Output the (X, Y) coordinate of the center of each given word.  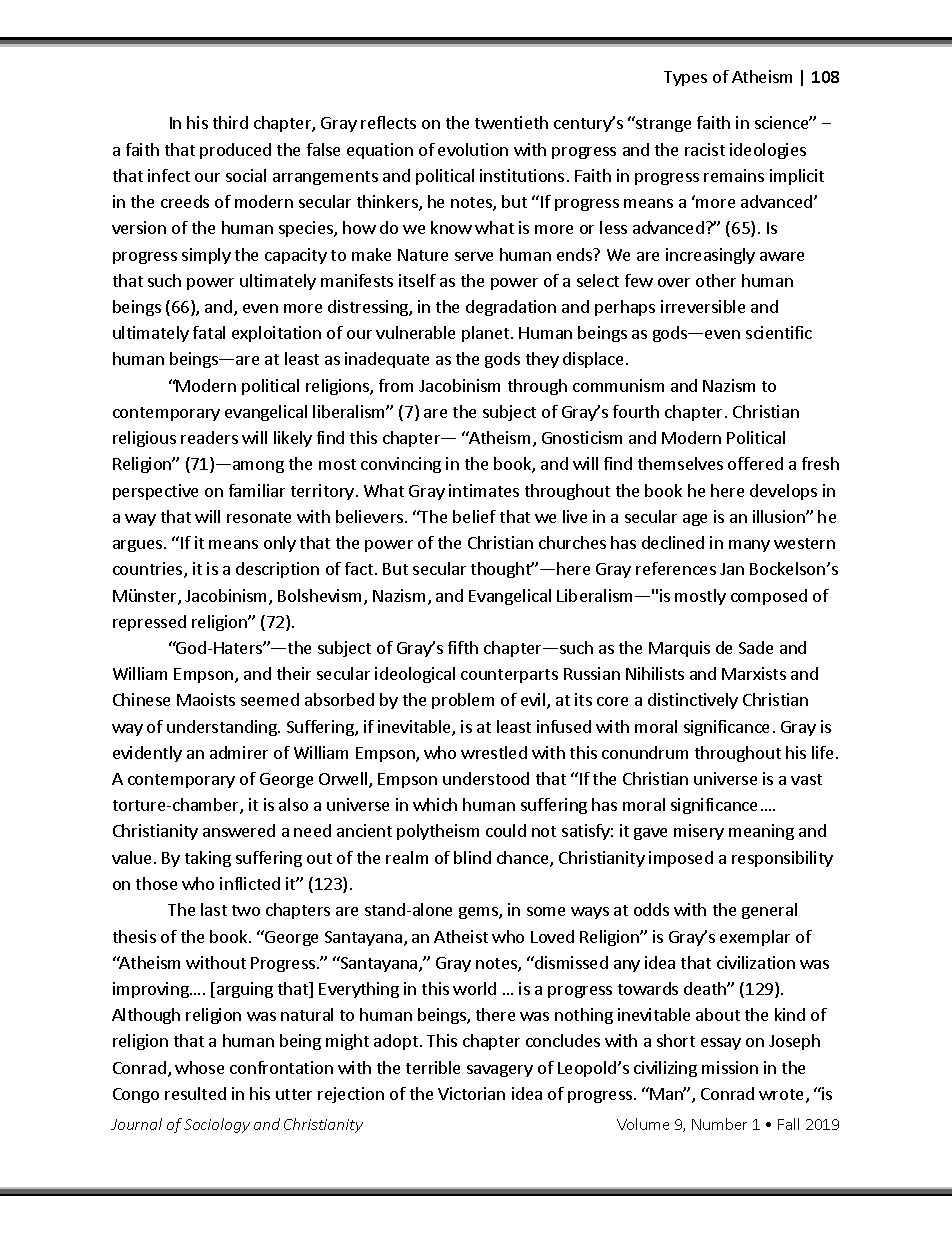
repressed (149, 623)
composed (769, 597)
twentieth (511, 122)
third (230, 122)
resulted (195, 1093)
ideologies (768, 151)
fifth (463, 647)
